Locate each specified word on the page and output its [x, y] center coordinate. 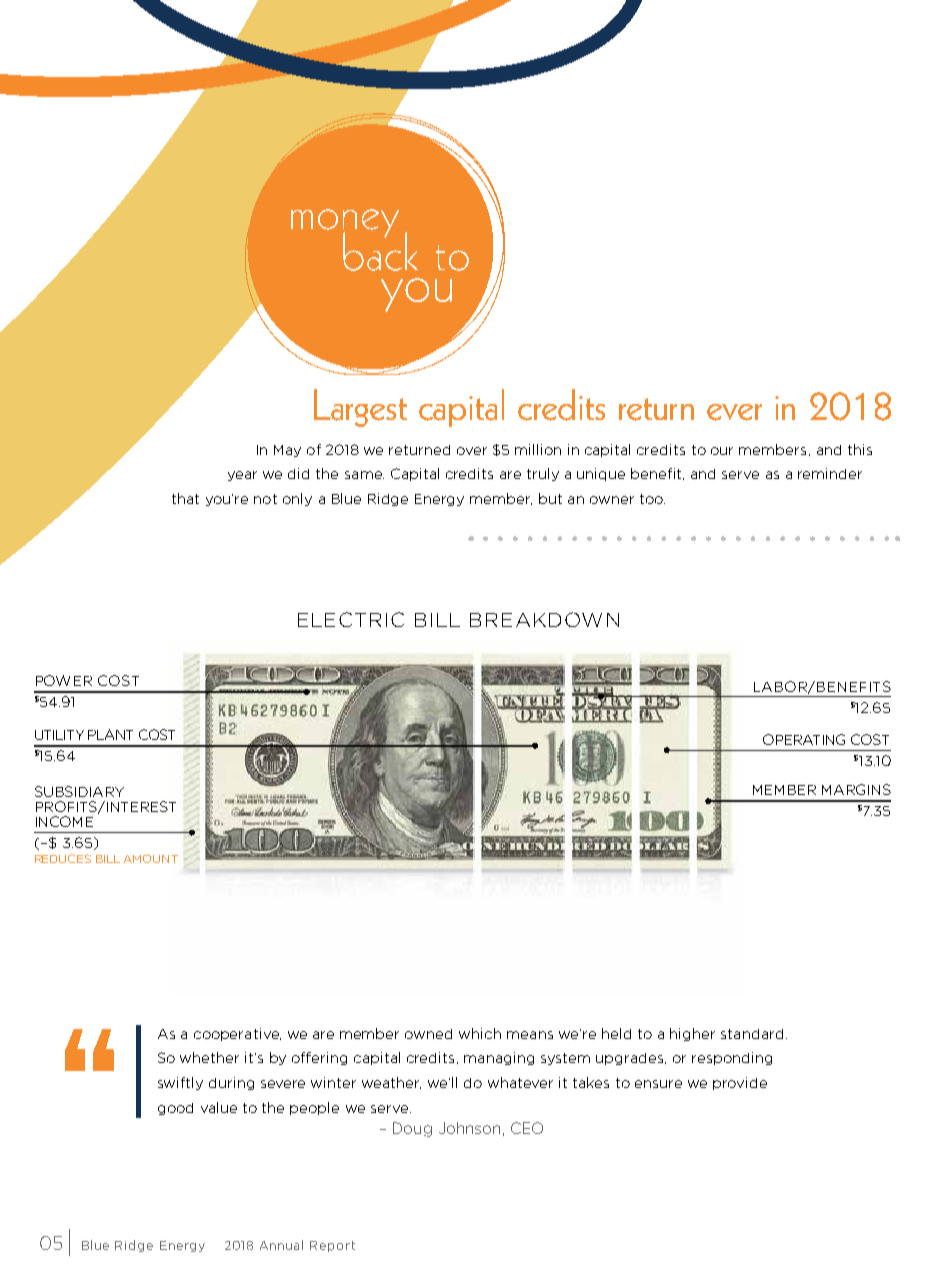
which [480, 1033]
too [652, 499]
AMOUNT [151, 858]
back [380, 250]
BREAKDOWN [544, 619]
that [185, 498]
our [722, 451]
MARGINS [856, 789]
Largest [360, 408]
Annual [281, 1245]
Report [332, 1246]
